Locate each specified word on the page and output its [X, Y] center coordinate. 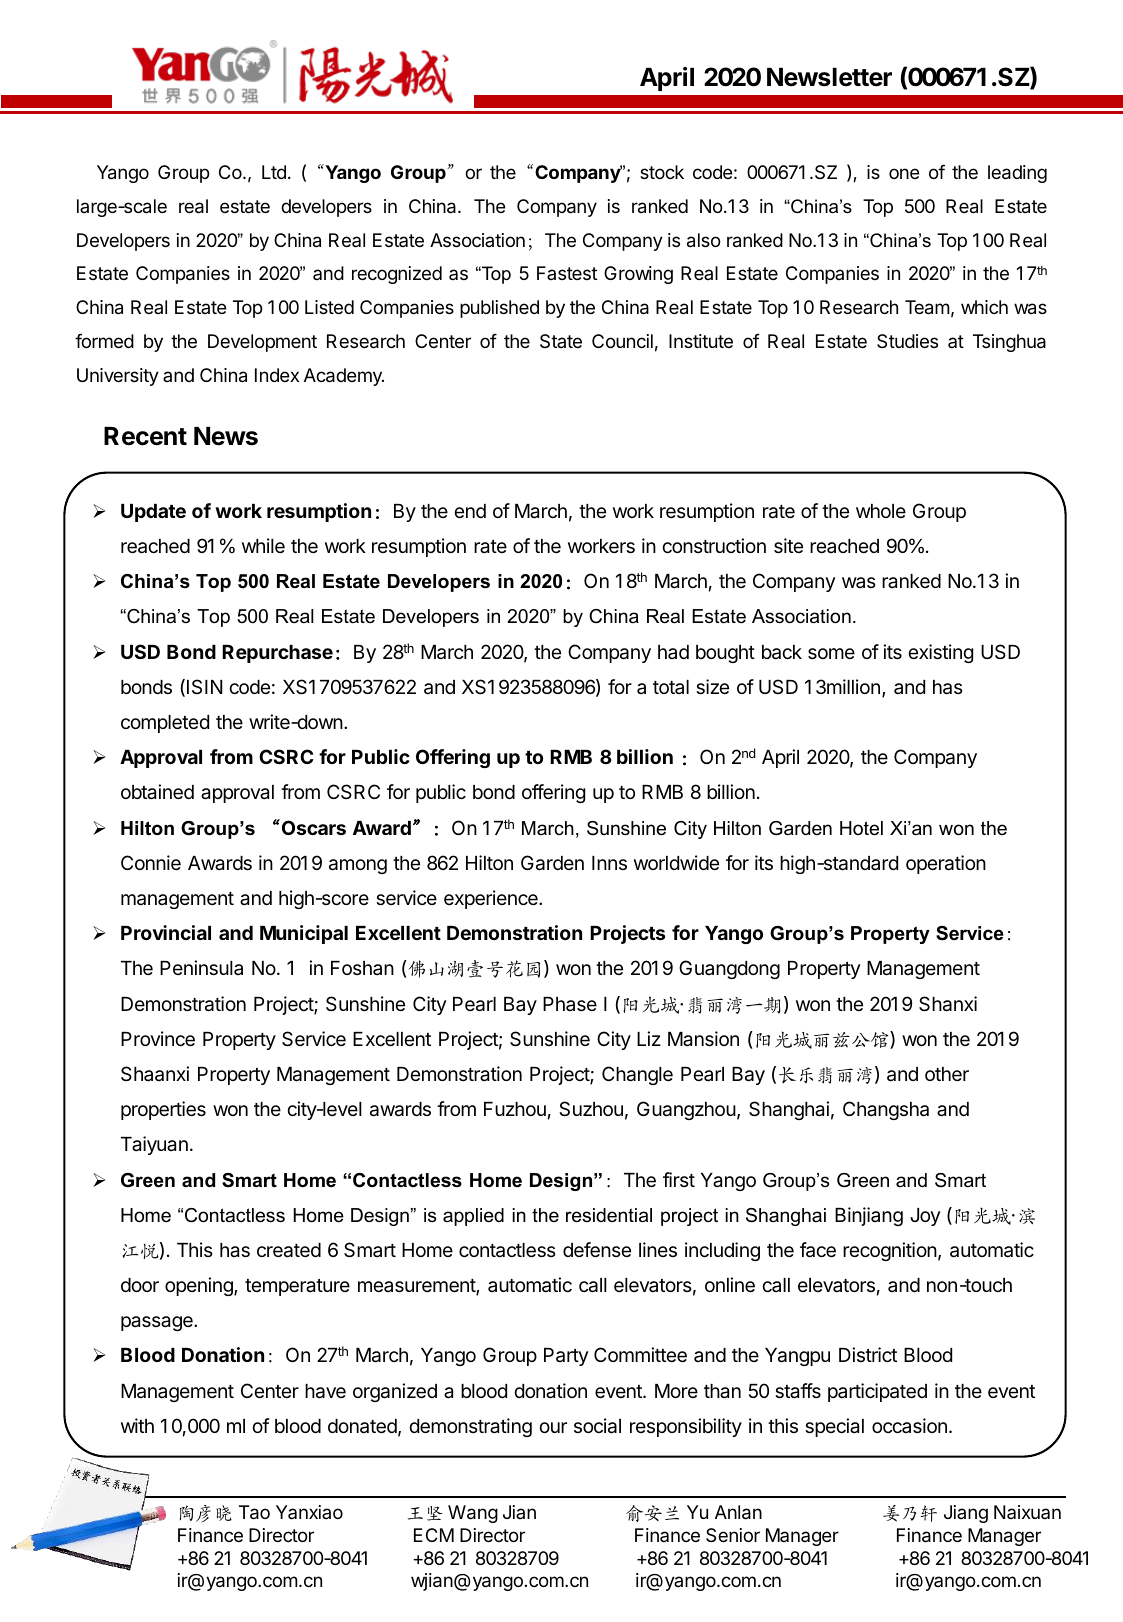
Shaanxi [155, 1074]
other [947, 1074]
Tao [254, 1512]
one [904, 173]
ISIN [205, 686]
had [673, 652]
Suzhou [591, 1109]
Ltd [274, 172]
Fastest [567, 273]
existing [940, 653]
